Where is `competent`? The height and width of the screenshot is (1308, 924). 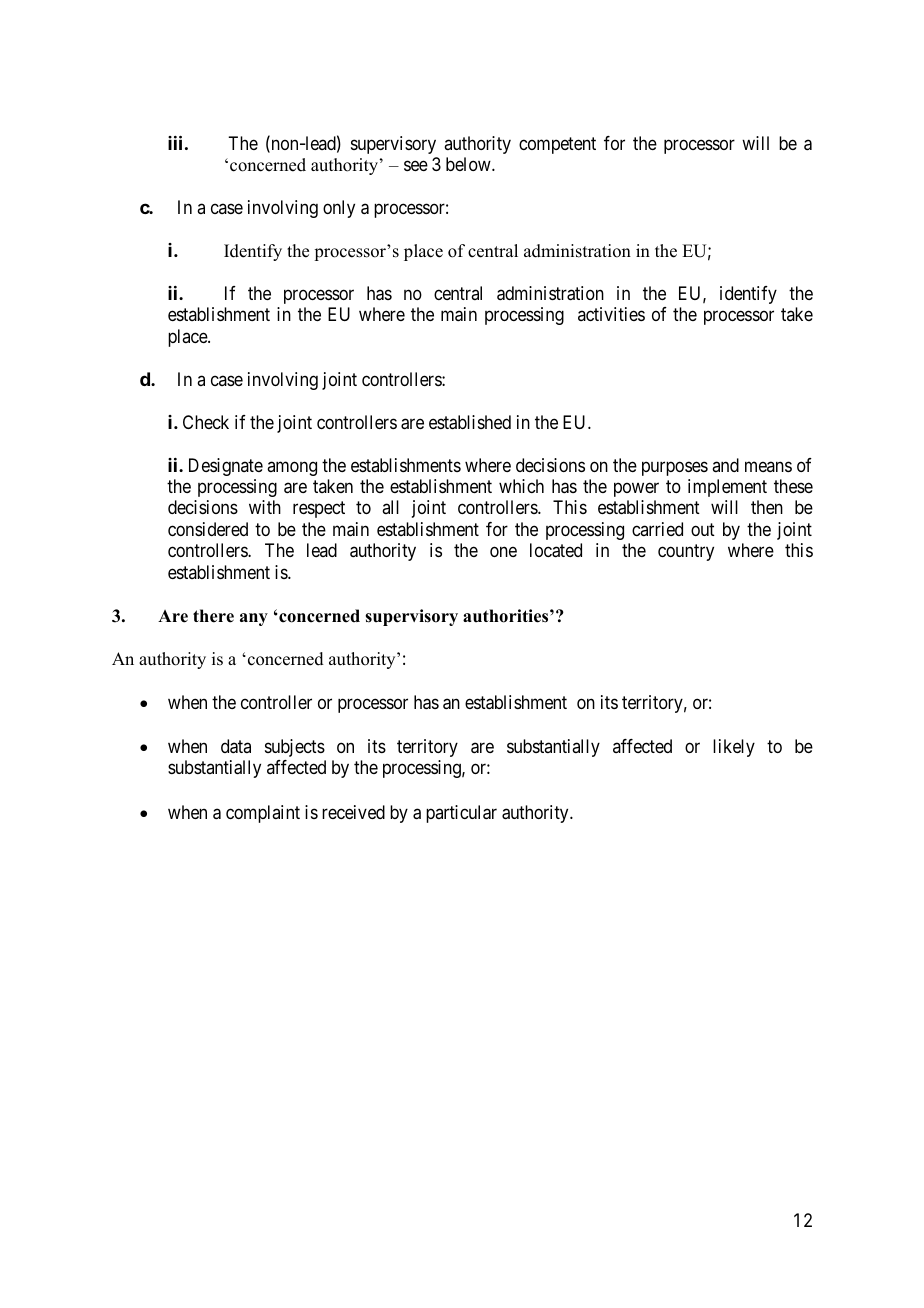
competent is located at coordinates (557, 145).
